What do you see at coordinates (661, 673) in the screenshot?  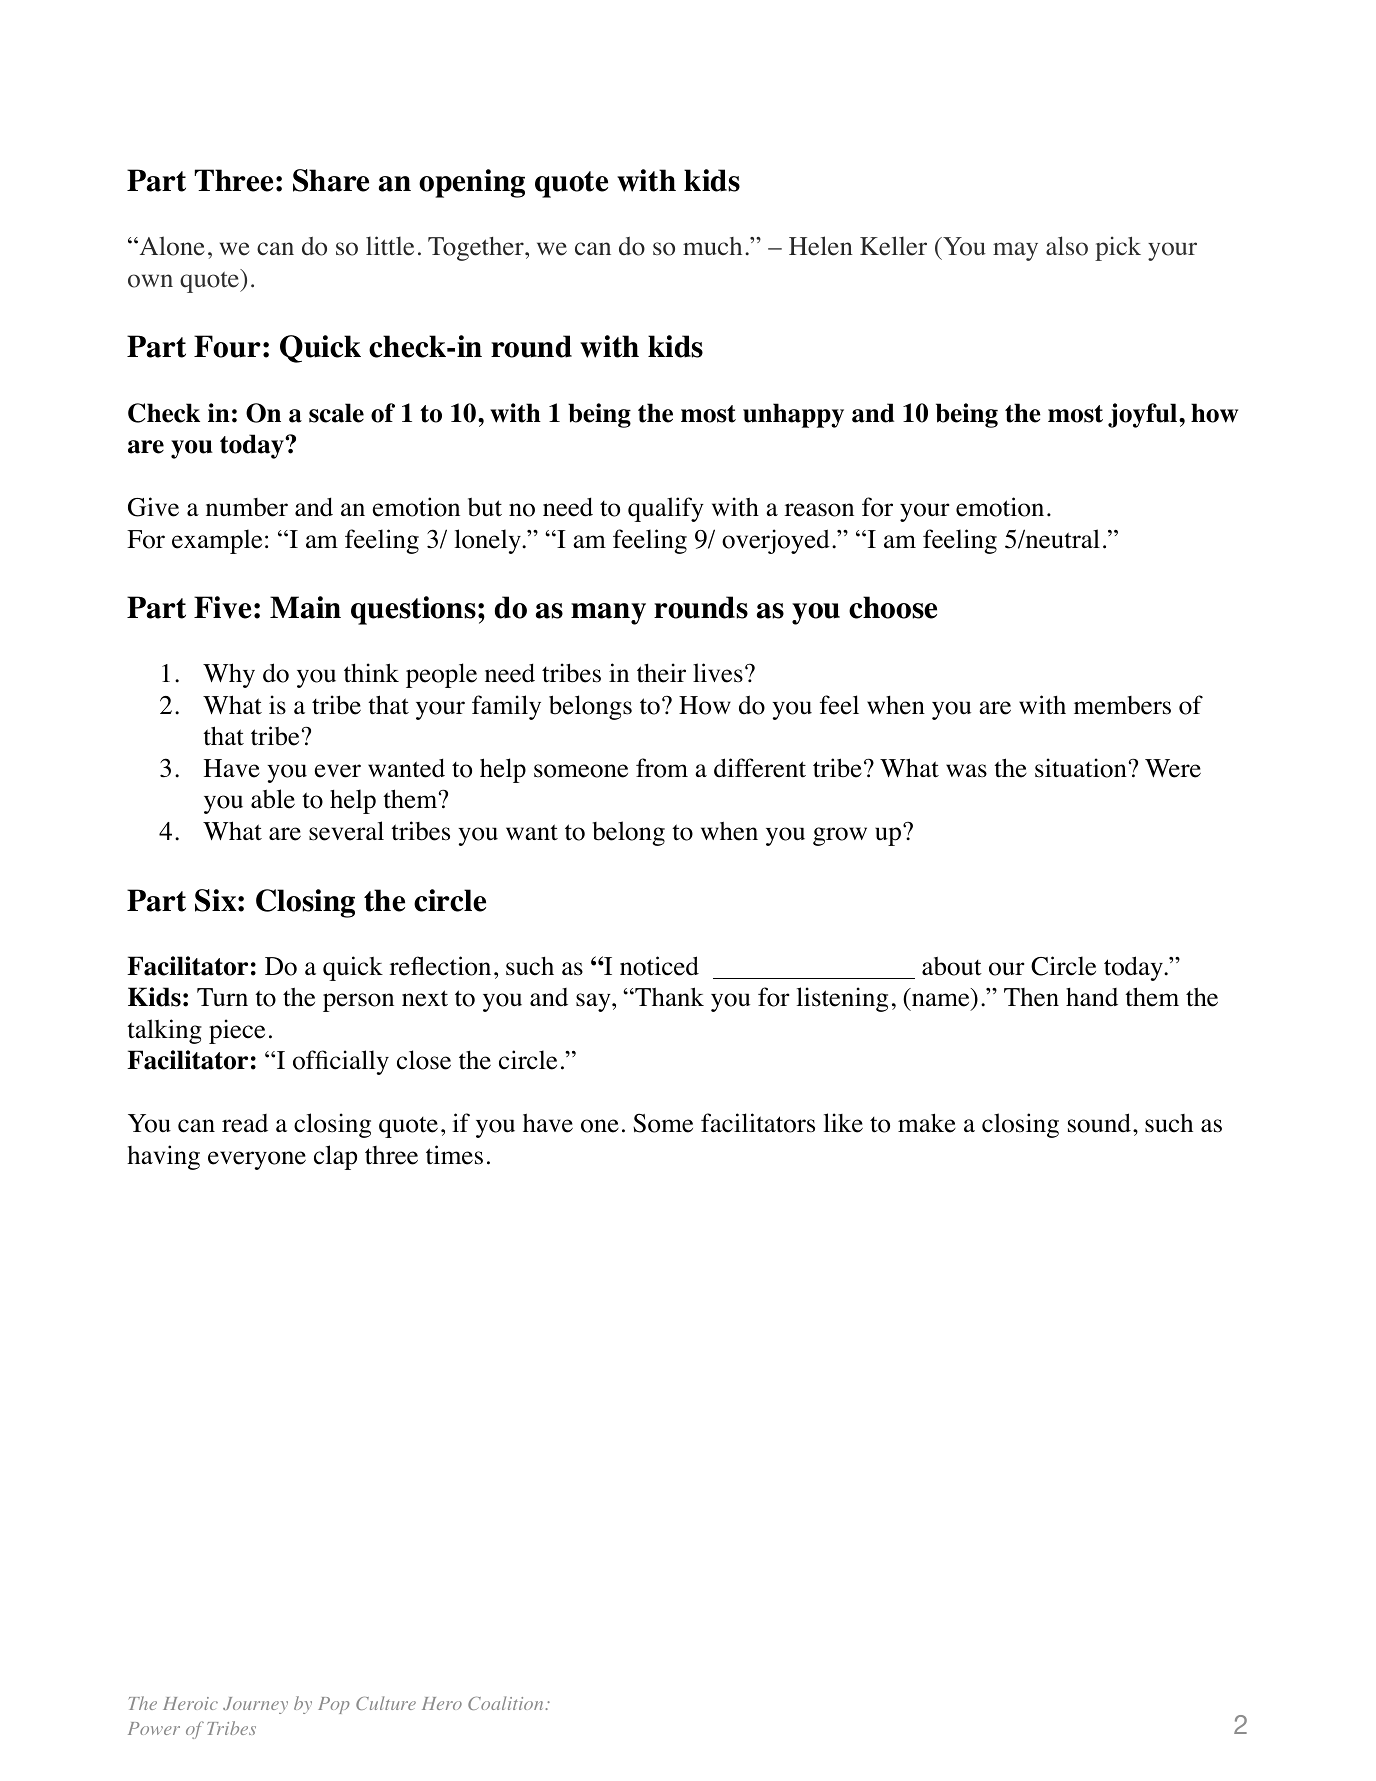 I see `their` at bounding box center [661, 673].
